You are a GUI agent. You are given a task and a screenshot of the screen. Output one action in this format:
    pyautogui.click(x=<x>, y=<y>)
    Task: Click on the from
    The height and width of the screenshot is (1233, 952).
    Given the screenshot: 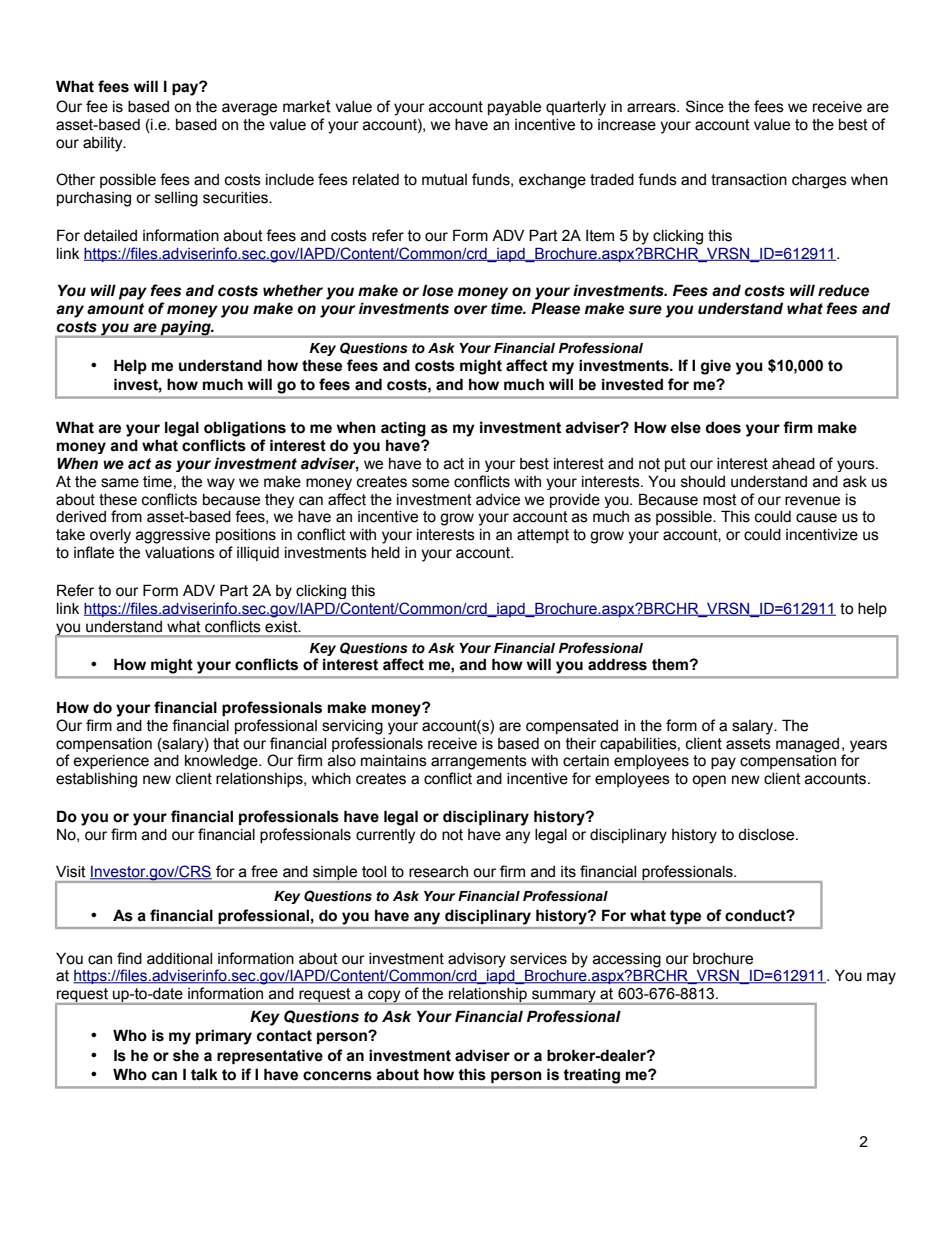 What is the action you would take?
    pyautogui.click(x=126, y=516)
